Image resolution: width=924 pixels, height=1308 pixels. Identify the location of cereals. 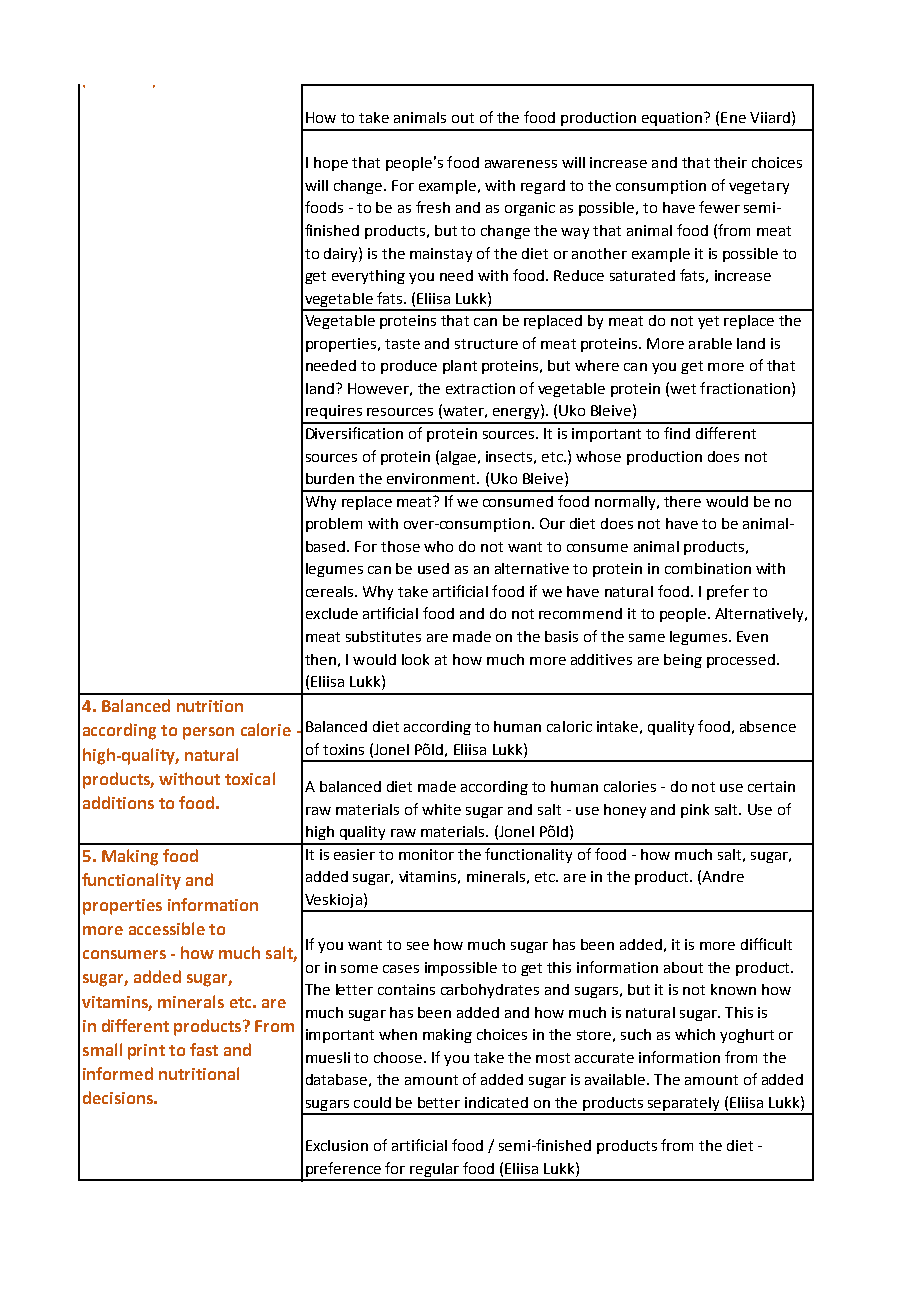
(331, 591).
